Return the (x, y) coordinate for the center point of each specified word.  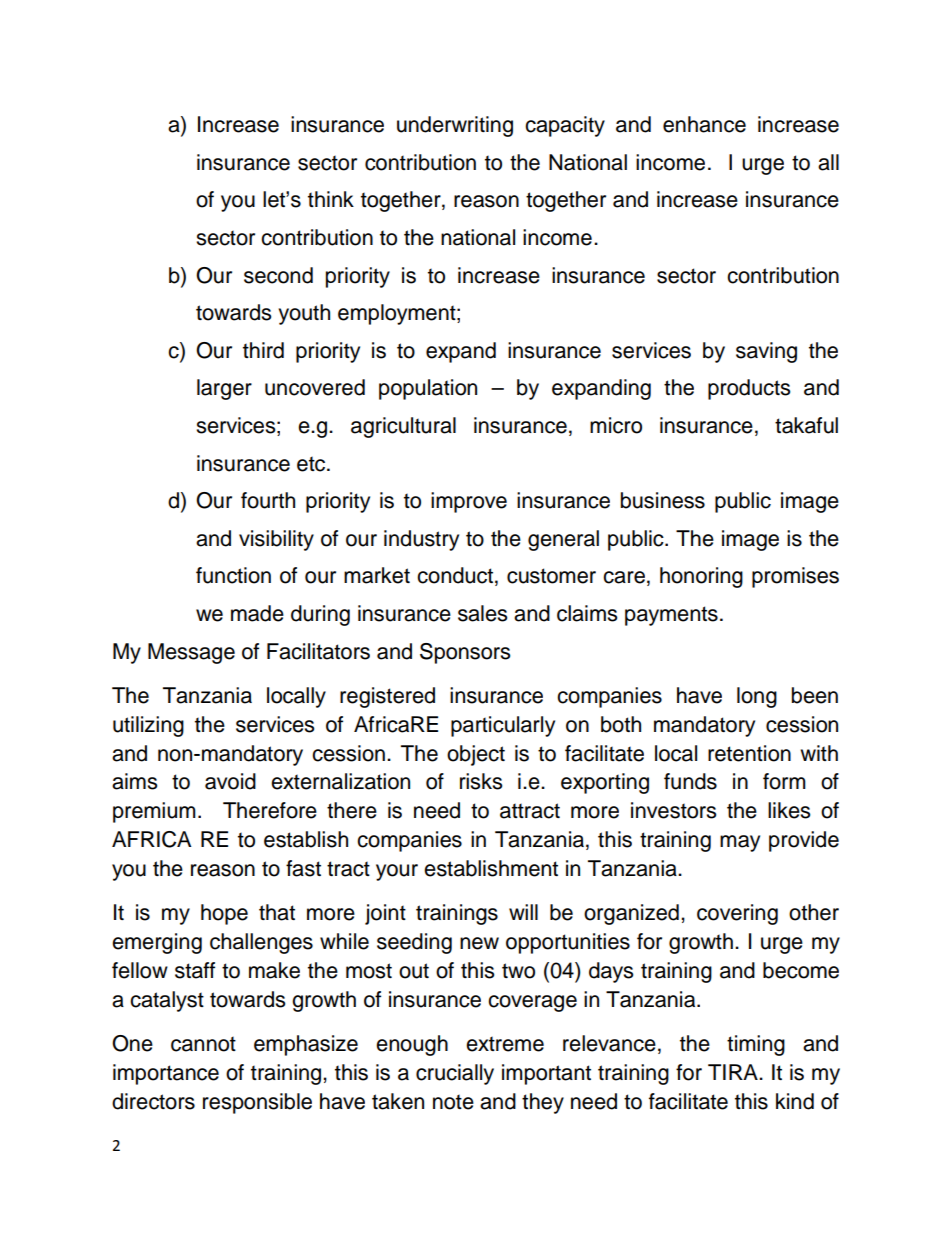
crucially (455, 1074)
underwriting (455, 126)
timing (756, 1045)
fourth (268, 500)
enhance (704, 124)
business (663, 500)
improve (469, 502)
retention (749, 753)
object (476, 755)
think (331, 199)
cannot (203, 1044)
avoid (230, 781)
